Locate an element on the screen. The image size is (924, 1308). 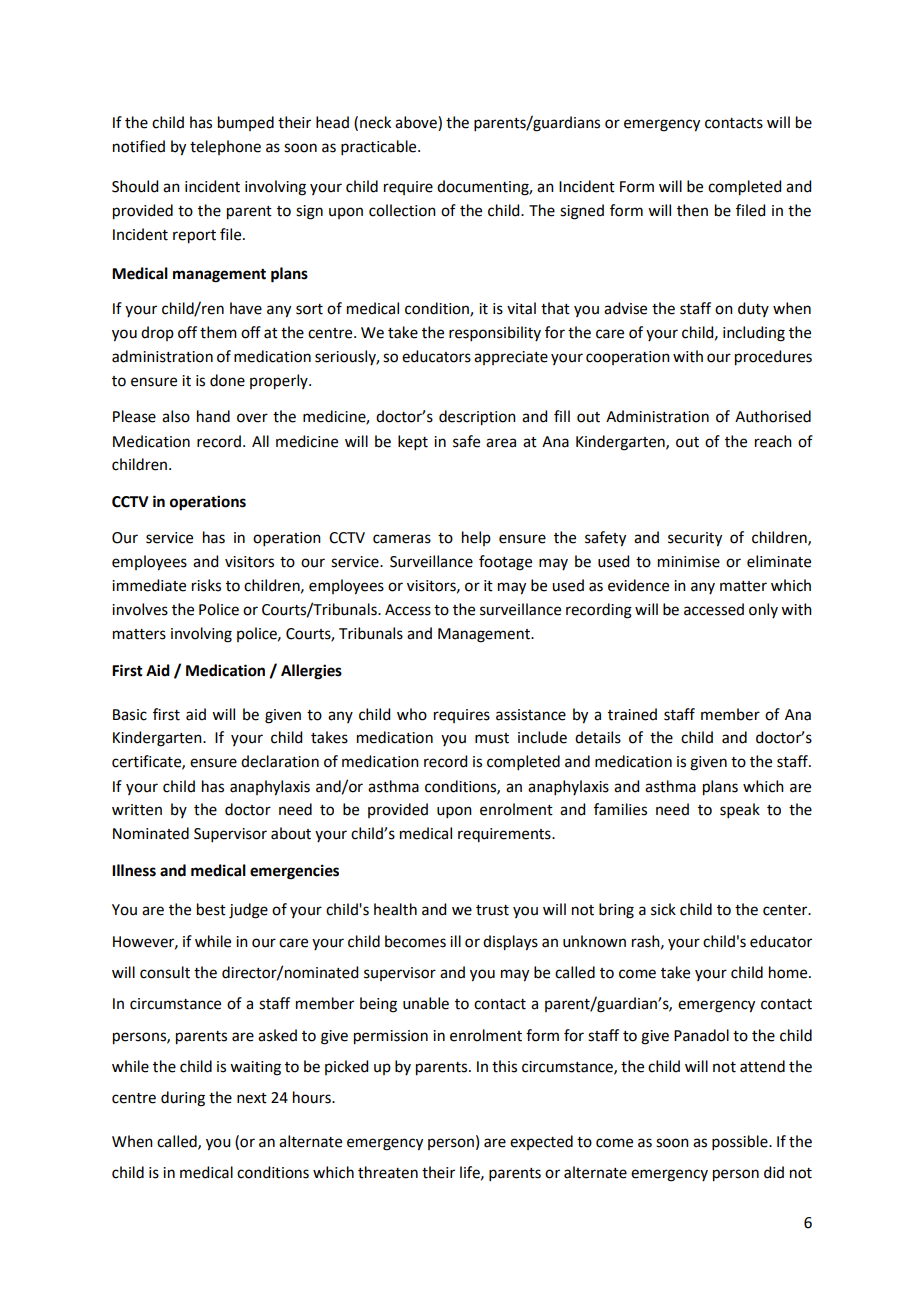
telephone is located at coordinates (225, 147).
